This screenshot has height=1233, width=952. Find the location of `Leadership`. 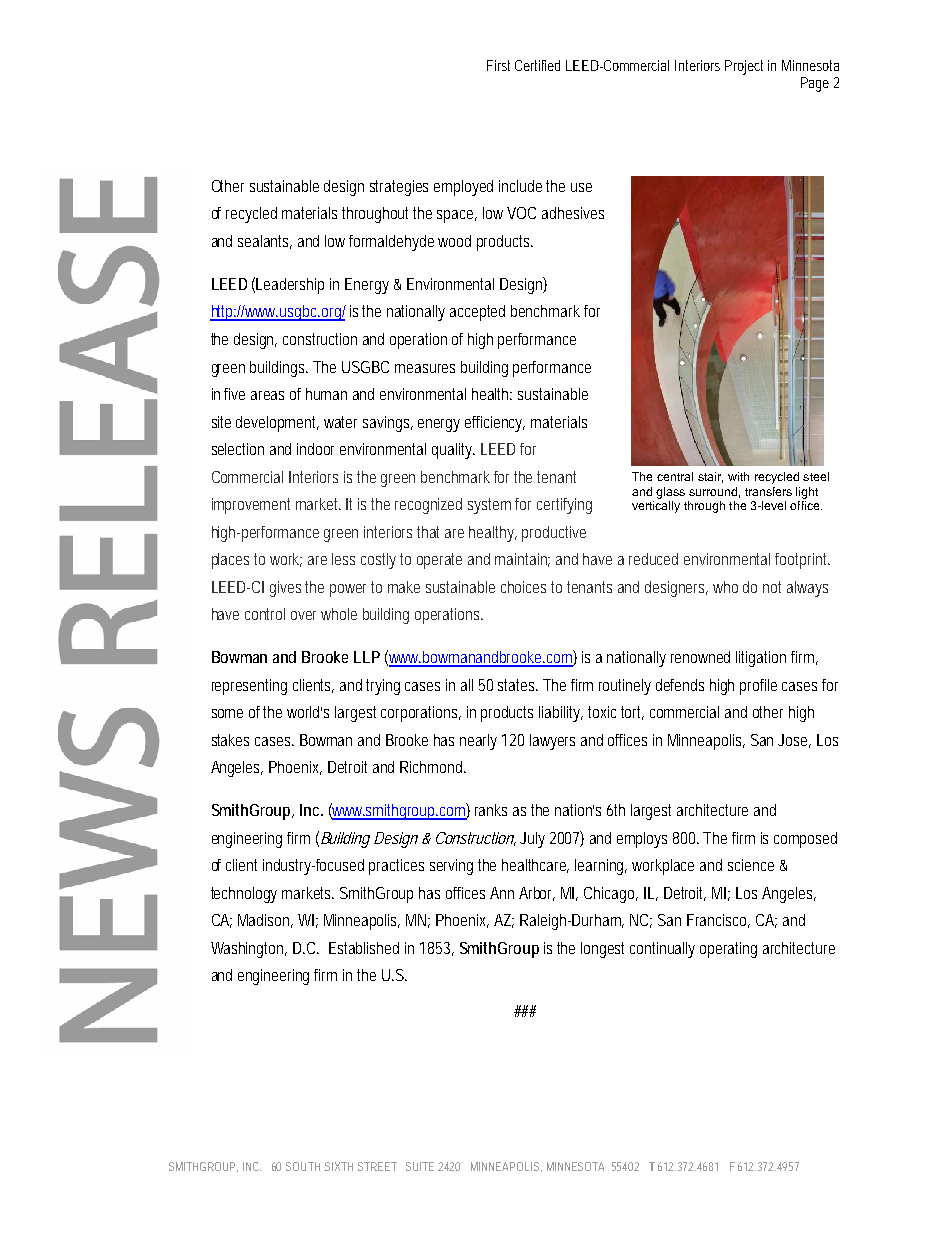

Leadership is located at coordinates (290, 286).
